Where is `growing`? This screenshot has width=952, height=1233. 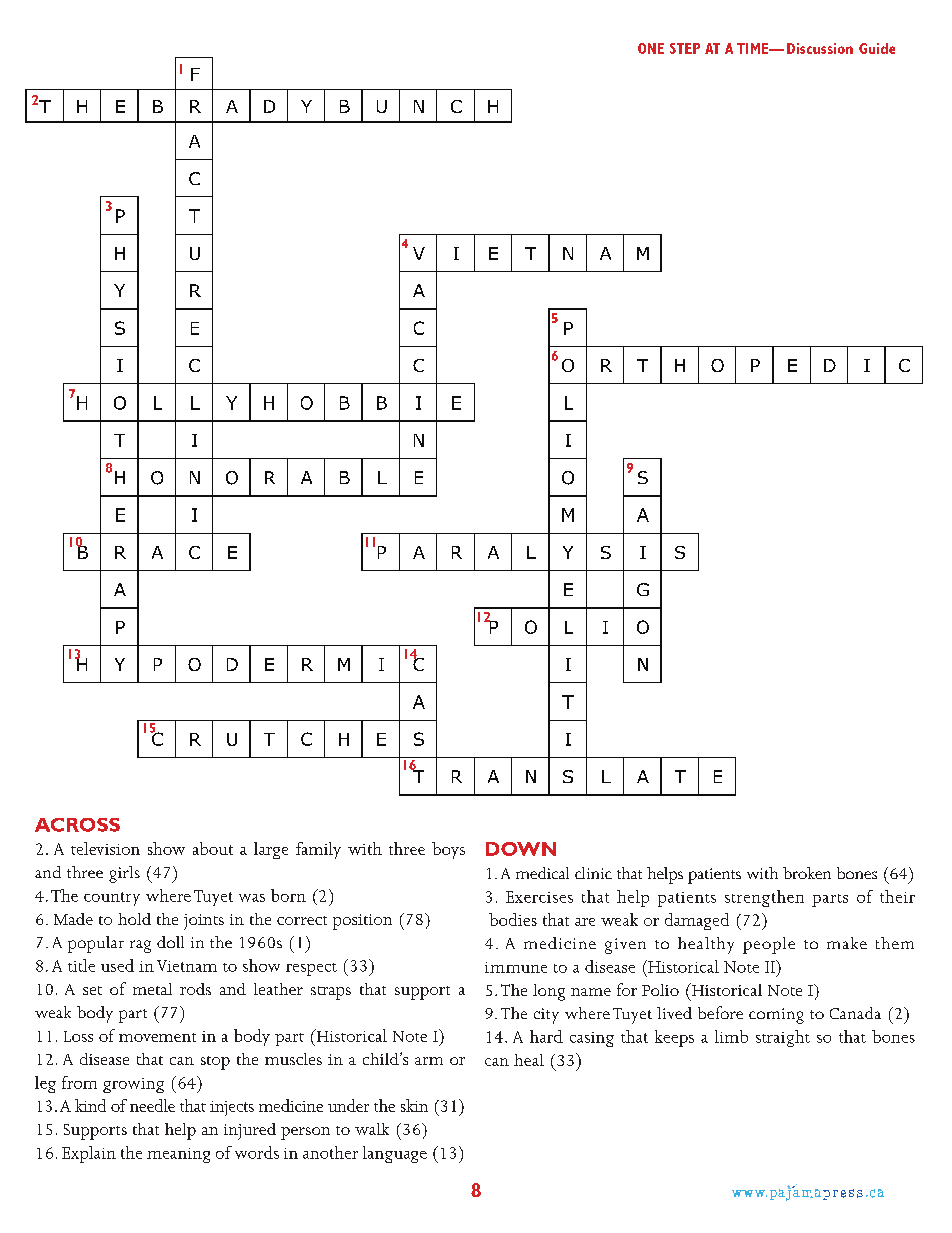
growing is located at coordinates (133, 1085).
